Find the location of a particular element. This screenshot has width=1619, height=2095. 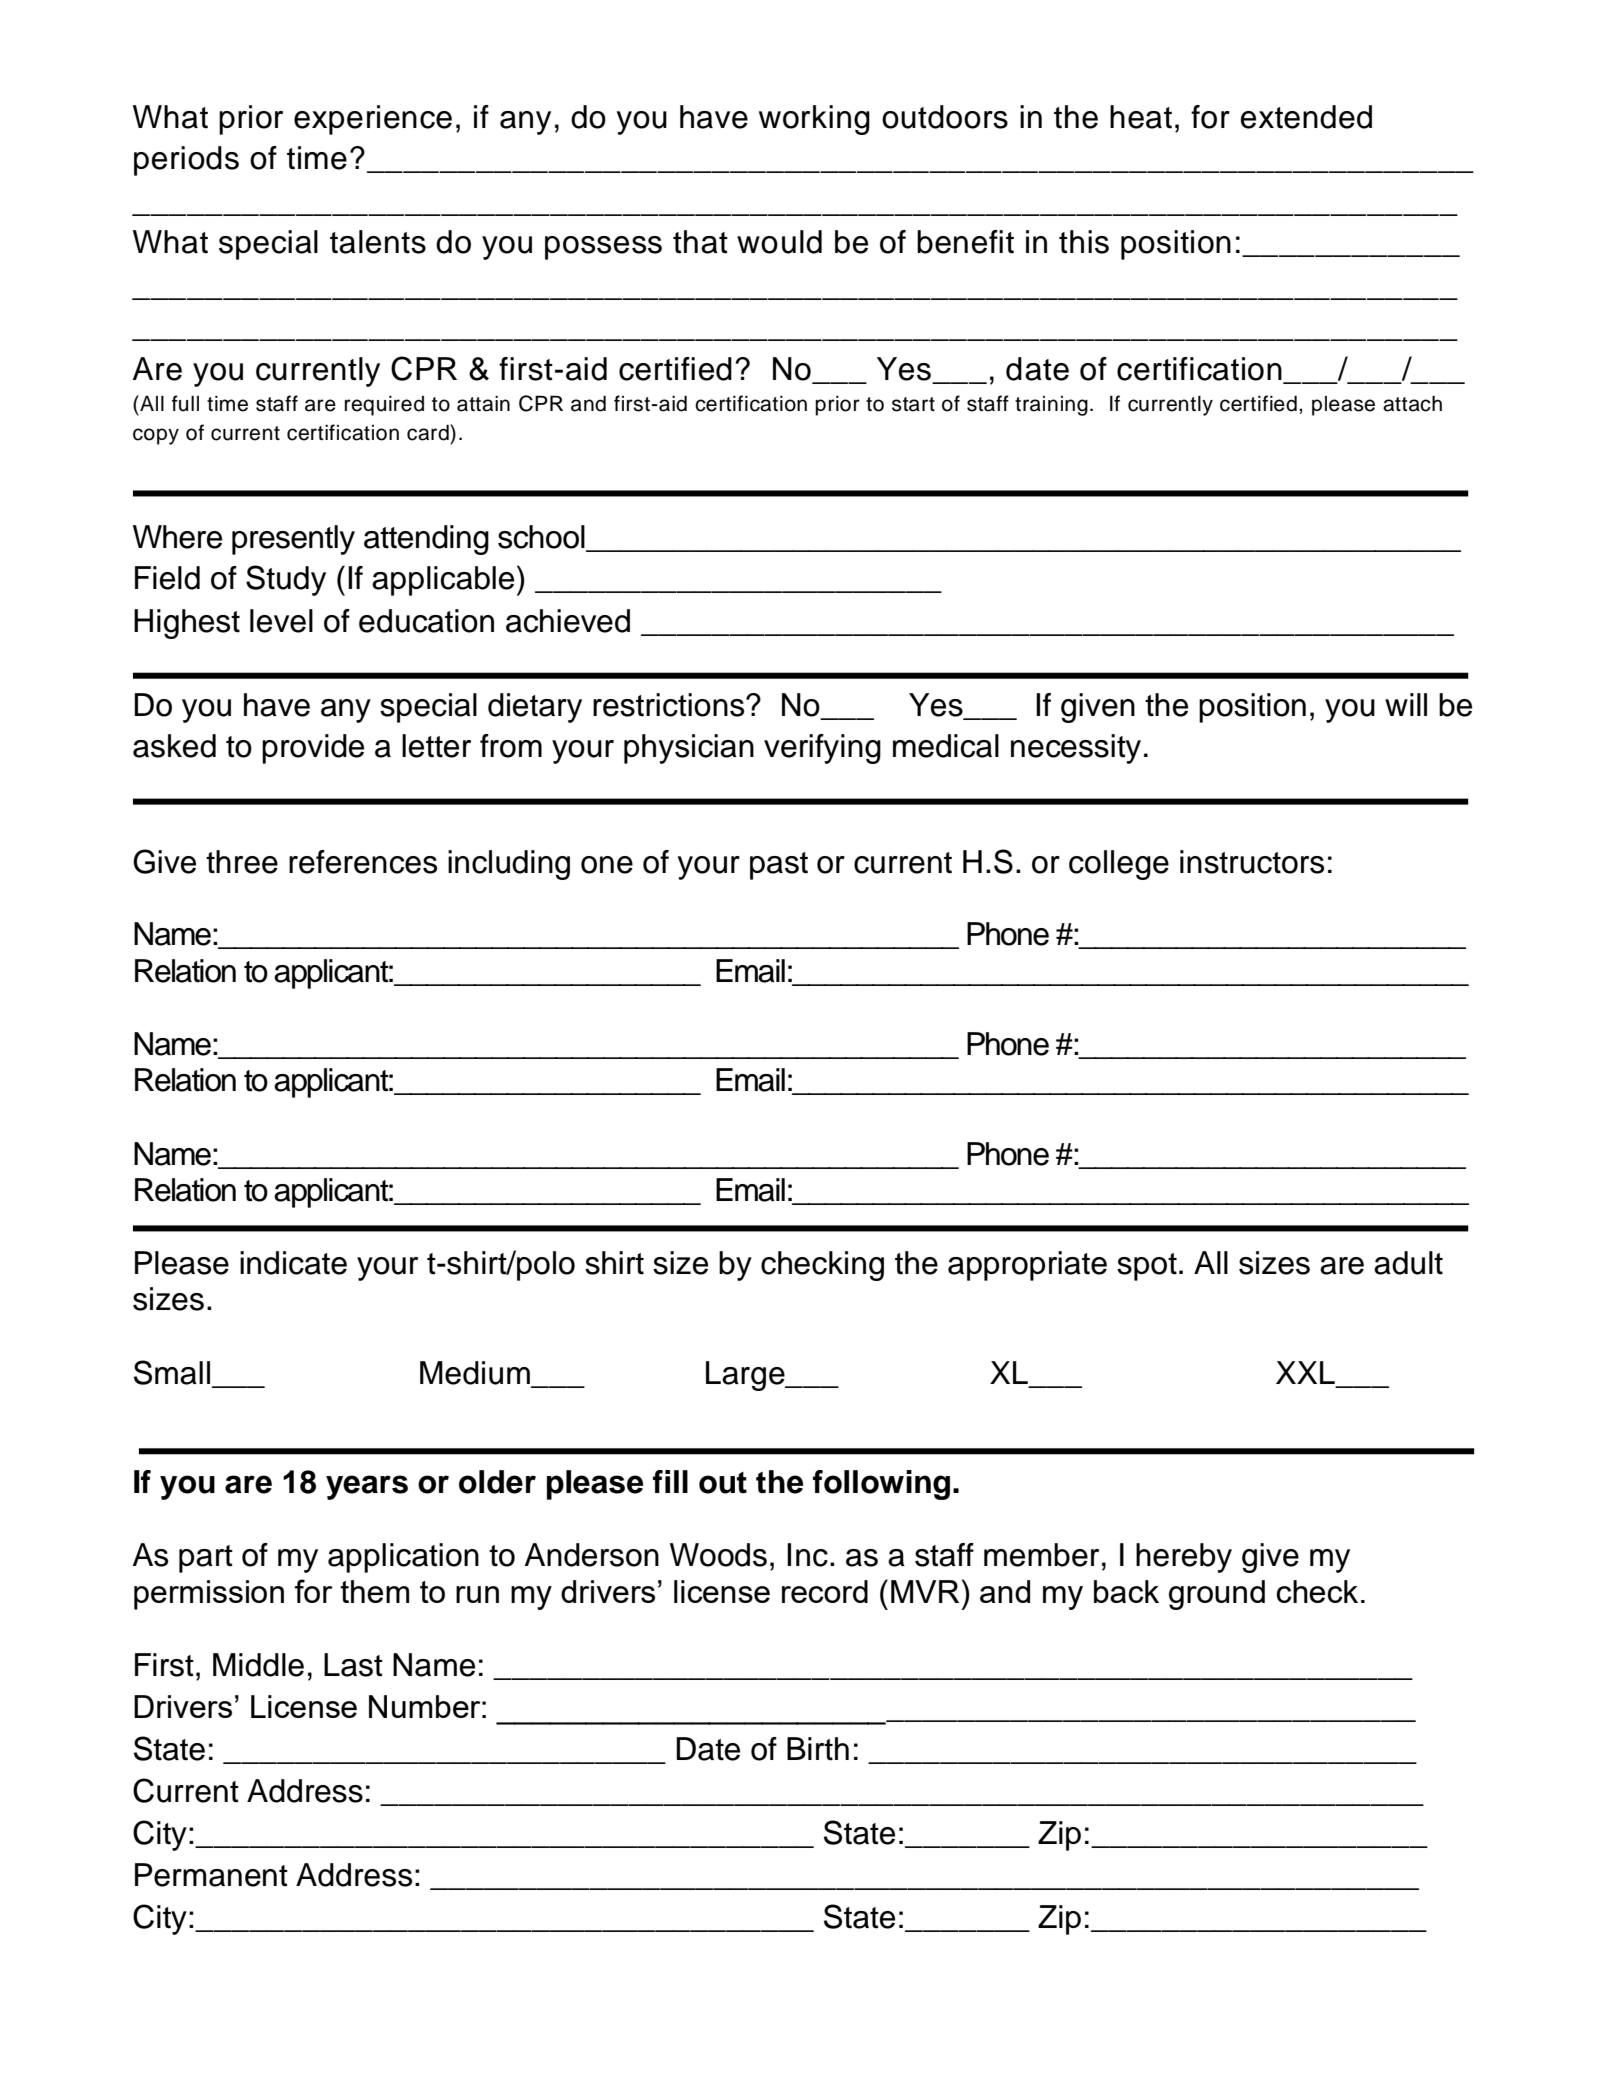

Birth is located at coordinates (818, 1749).
